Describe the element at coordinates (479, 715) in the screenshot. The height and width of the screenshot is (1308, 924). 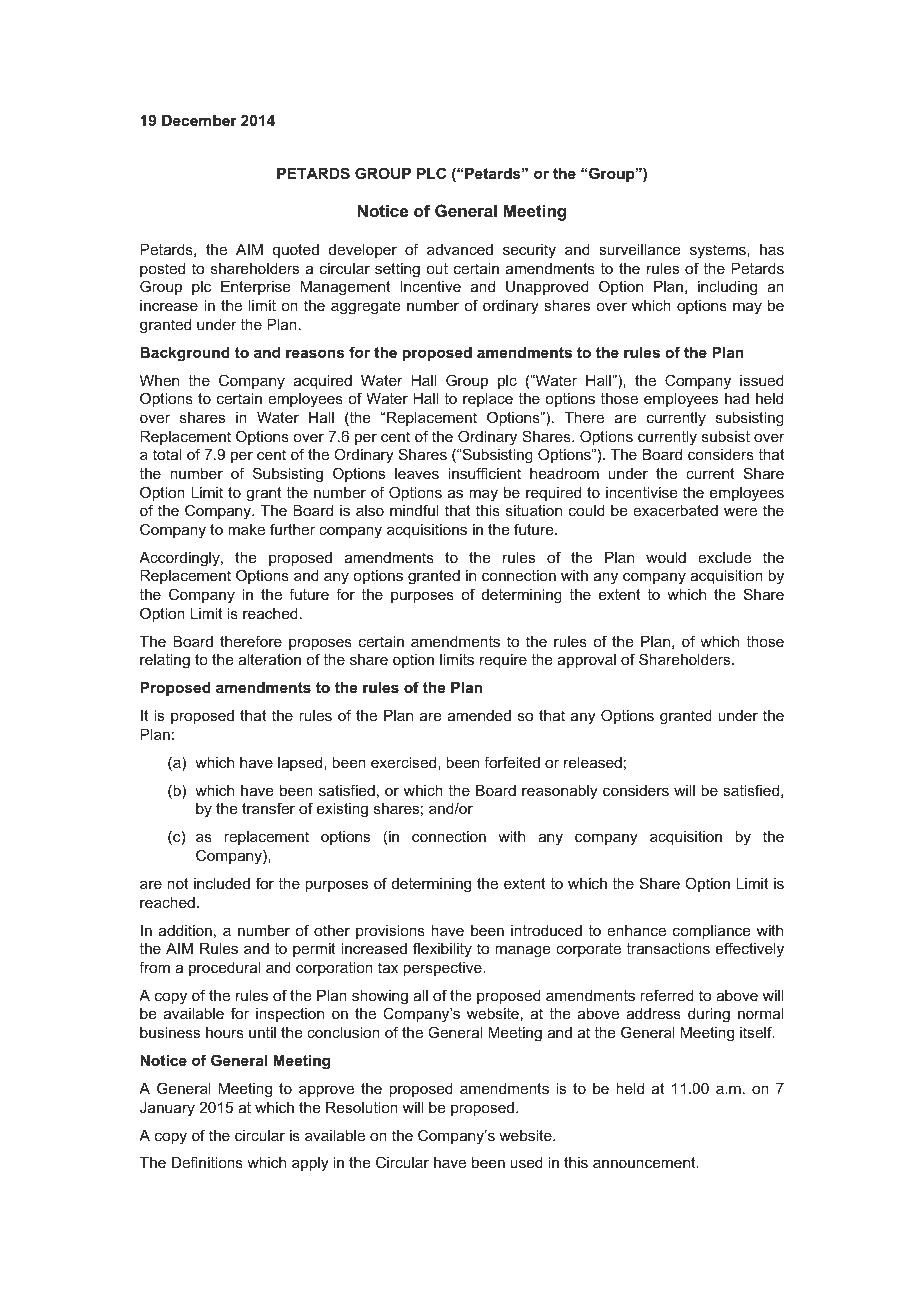
I see `amended` at that location.
